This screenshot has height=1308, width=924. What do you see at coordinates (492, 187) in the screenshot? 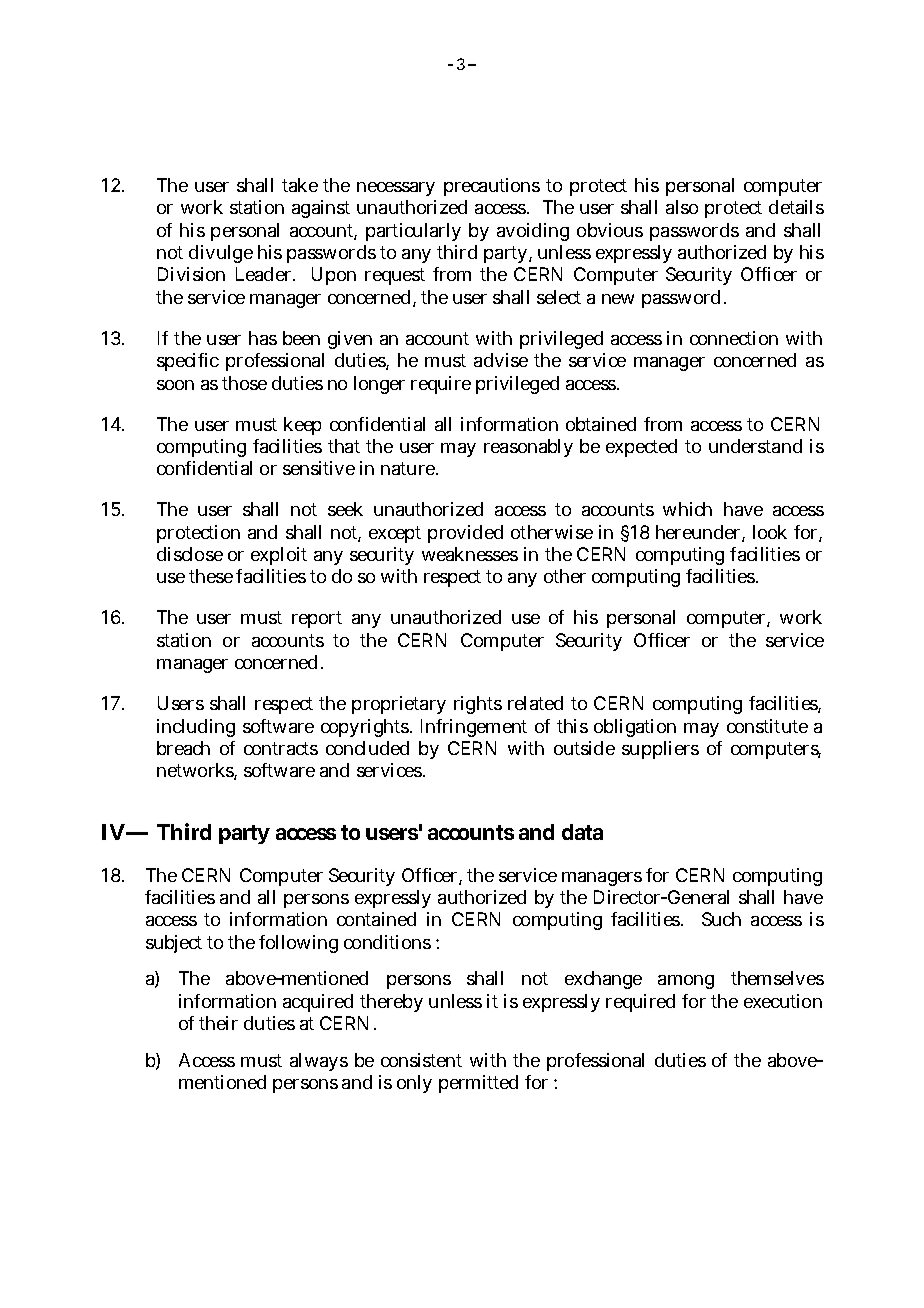
I see `precautions` at bounding box center [492, 187].
